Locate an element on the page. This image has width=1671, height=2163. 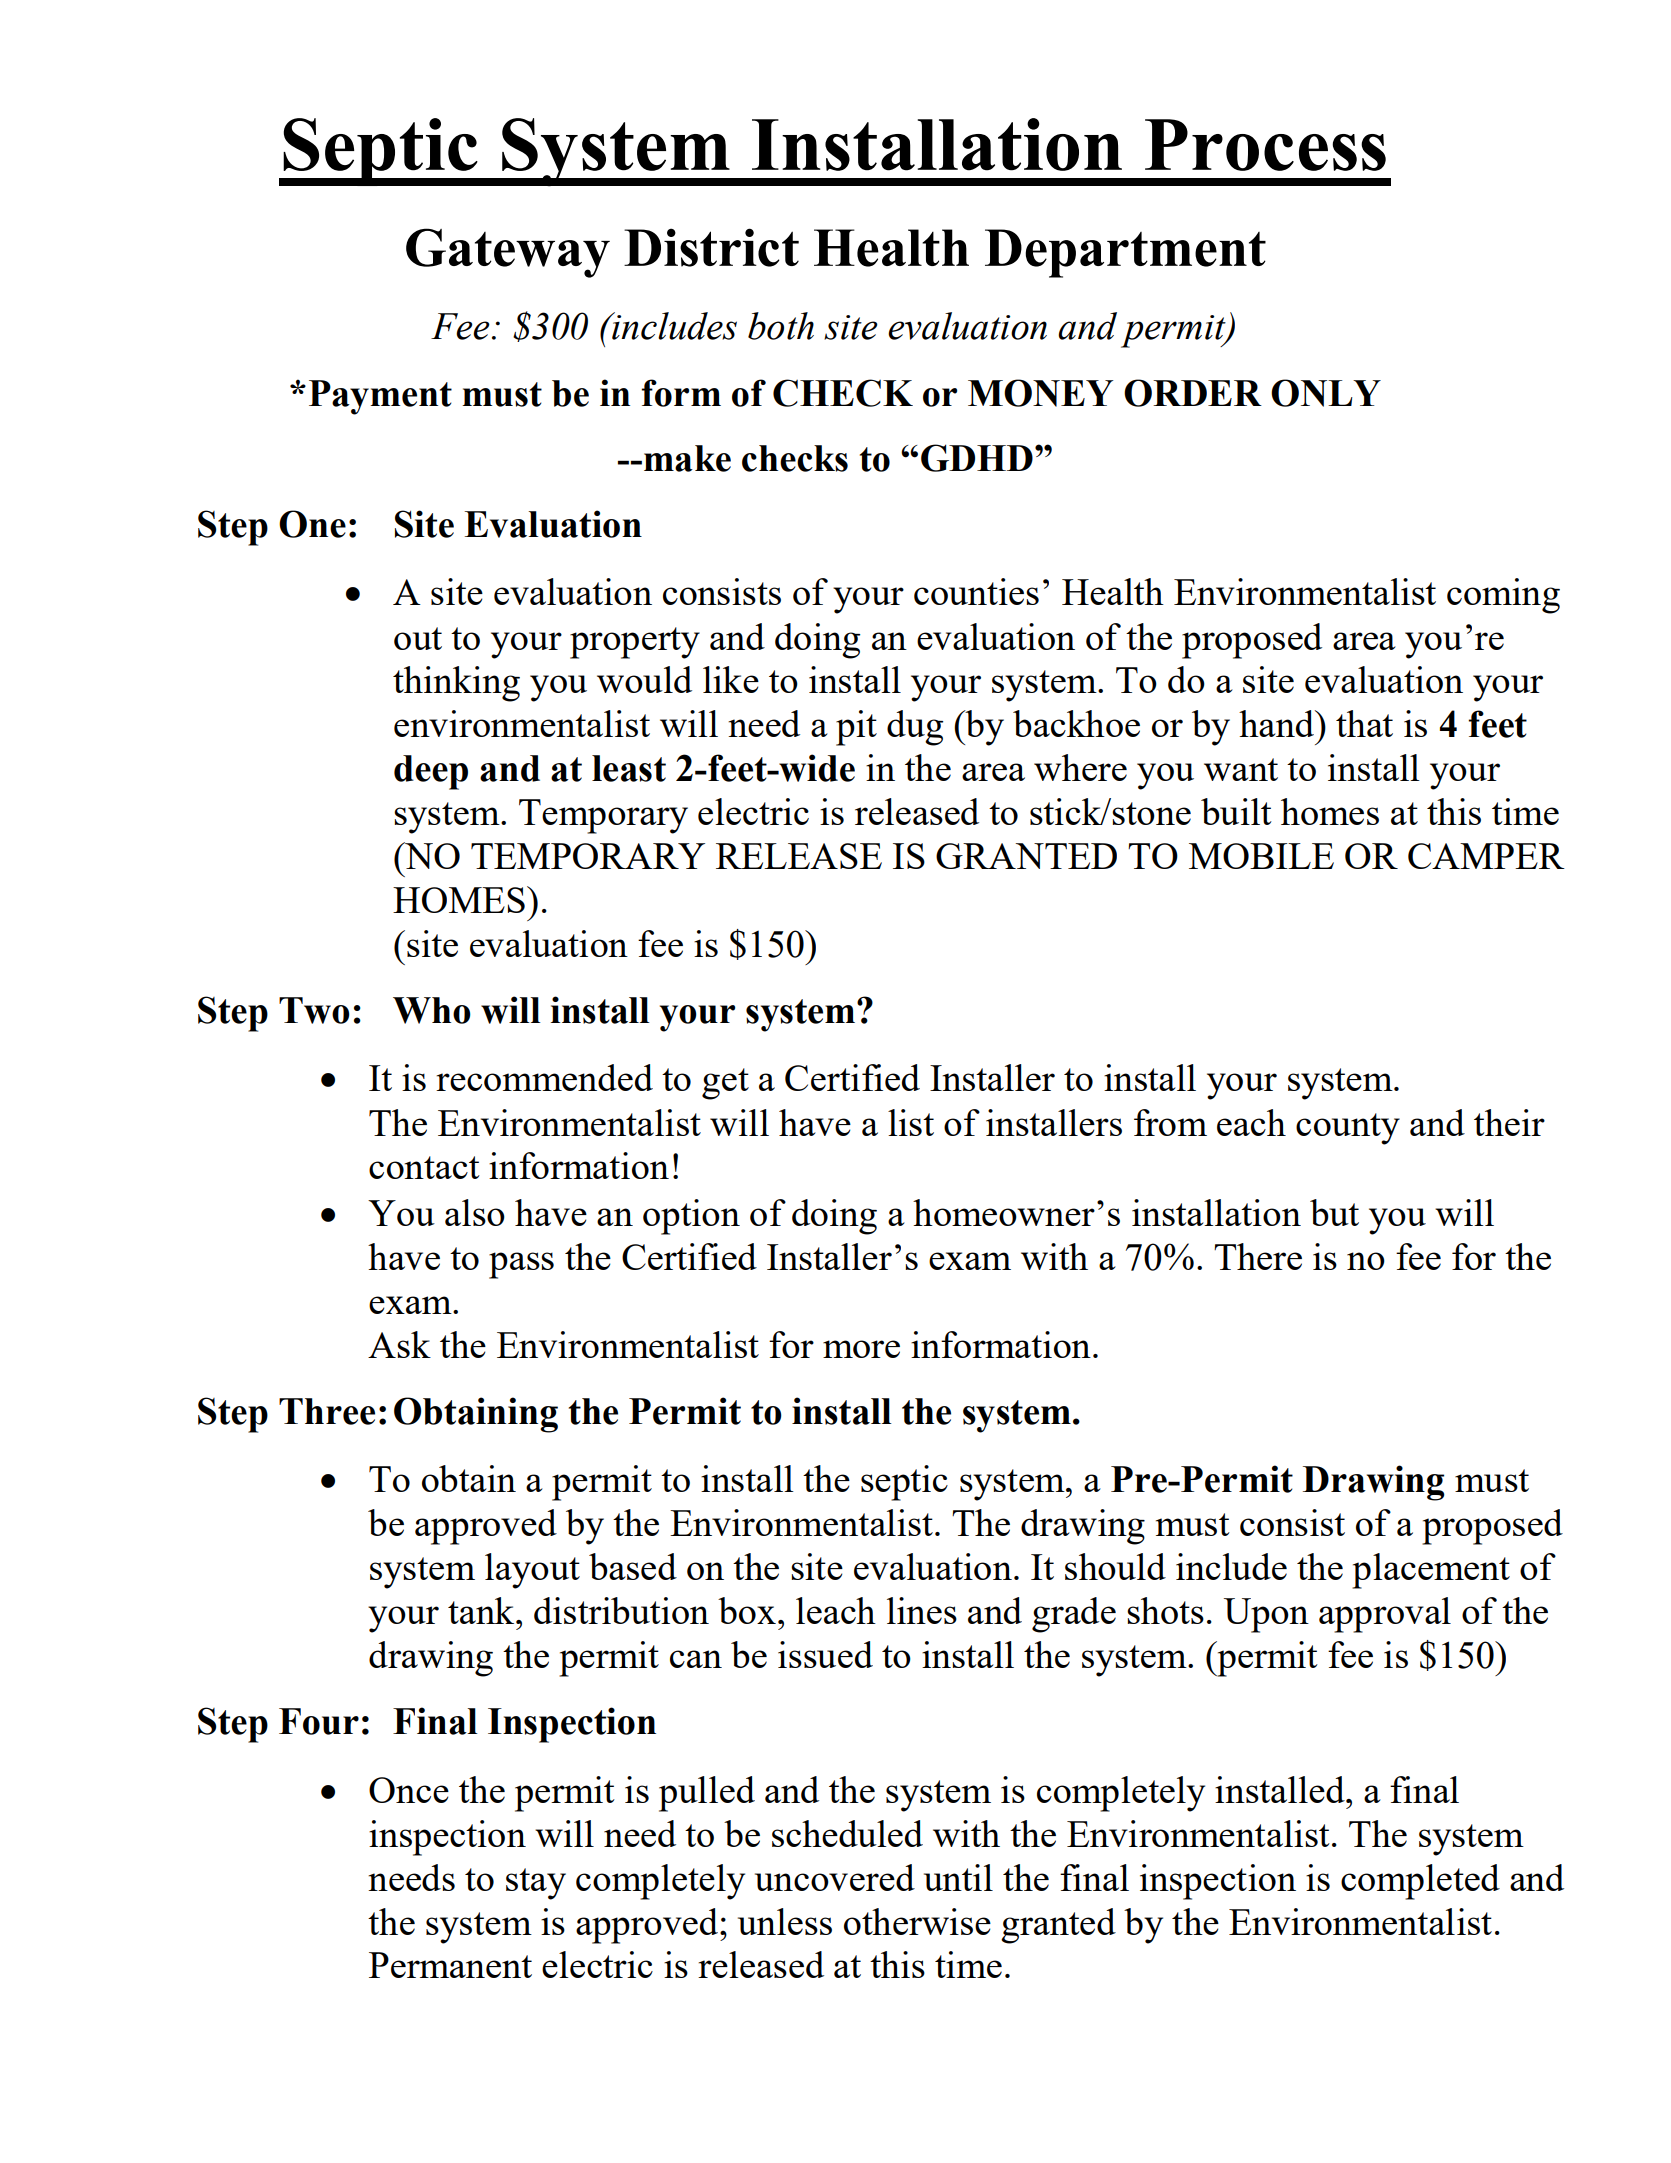
Process is located at coordinates (1265, 145).
